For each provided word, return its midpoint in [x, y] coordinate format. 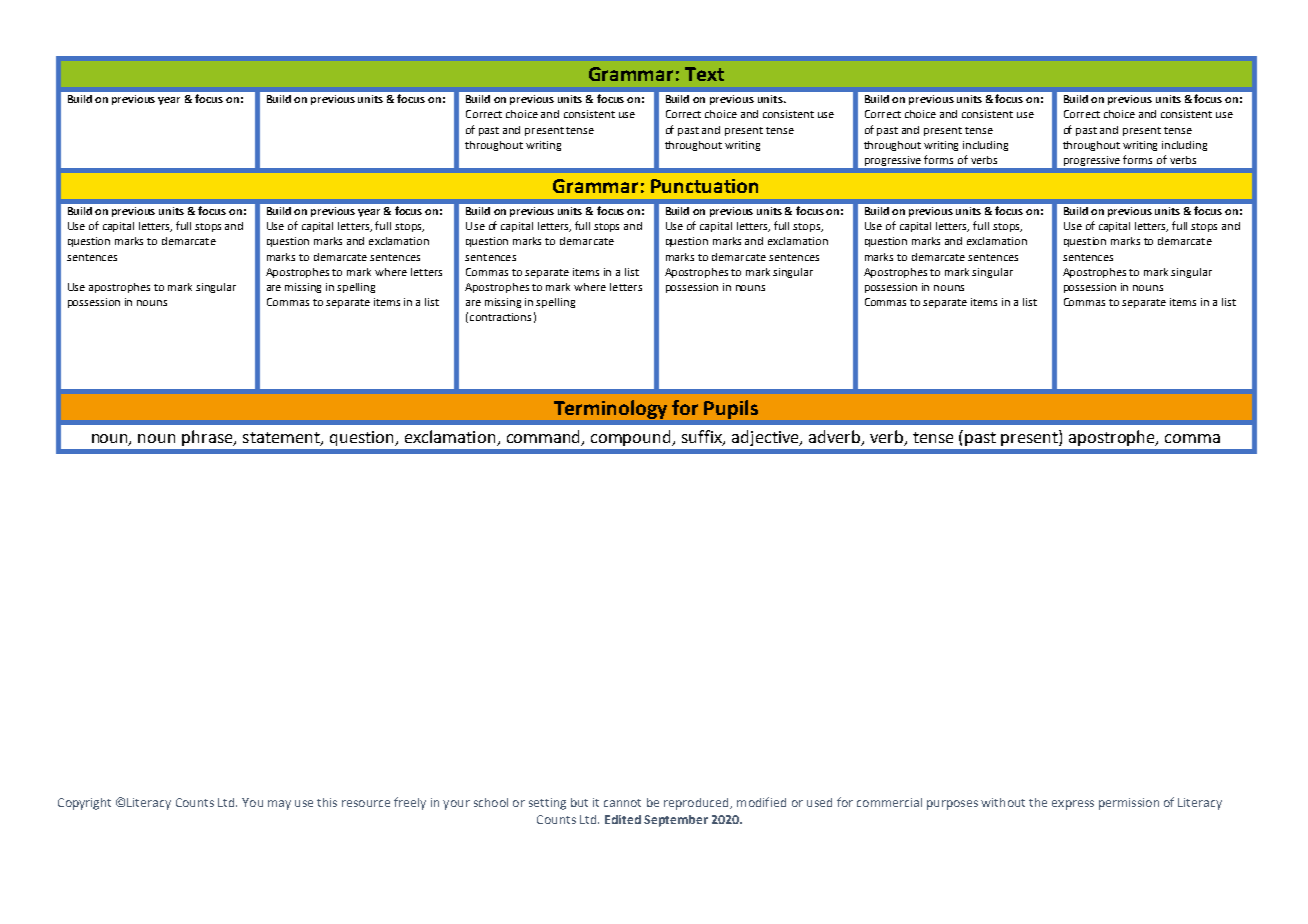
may [279, 805]
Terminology [610, 409]
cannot [622, 803]
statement [282, 439]
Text [704, 74]
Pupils [731, 409]
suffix [703, 438]
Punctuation [704, 186]
